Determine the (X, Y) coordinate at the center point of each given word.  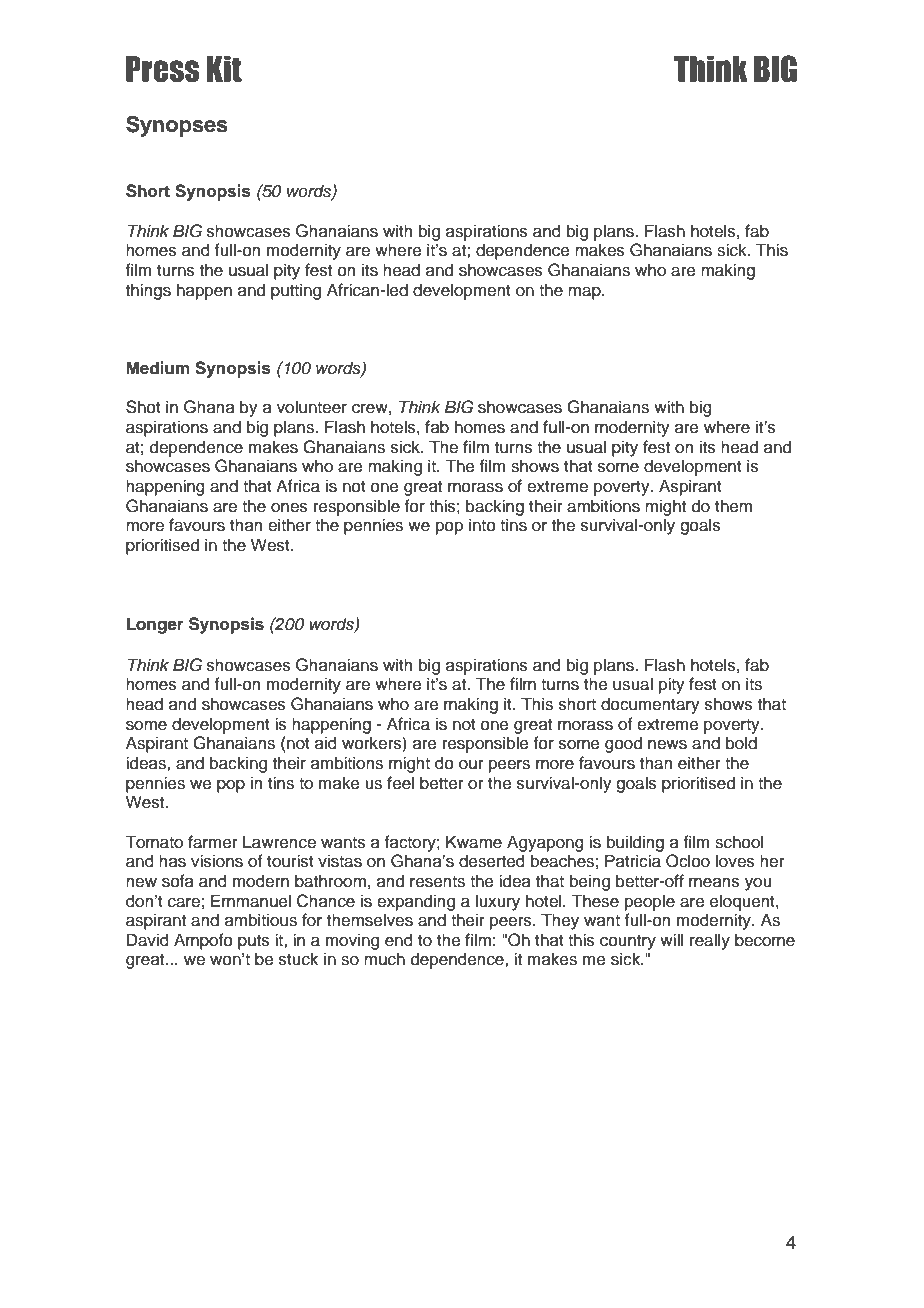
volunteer (312, 407)
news (667, 745)
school (739, 842)
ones (289, 508)
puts (254, 942)
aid (326, 743)
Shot (143, 407)
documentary (650, 705)
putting (296, 291)
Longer (155, 625)
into (482, 525)
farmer (213, 842)
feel (400, 783)
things (148, 291)
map (585, 293)
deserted (492, 861)
